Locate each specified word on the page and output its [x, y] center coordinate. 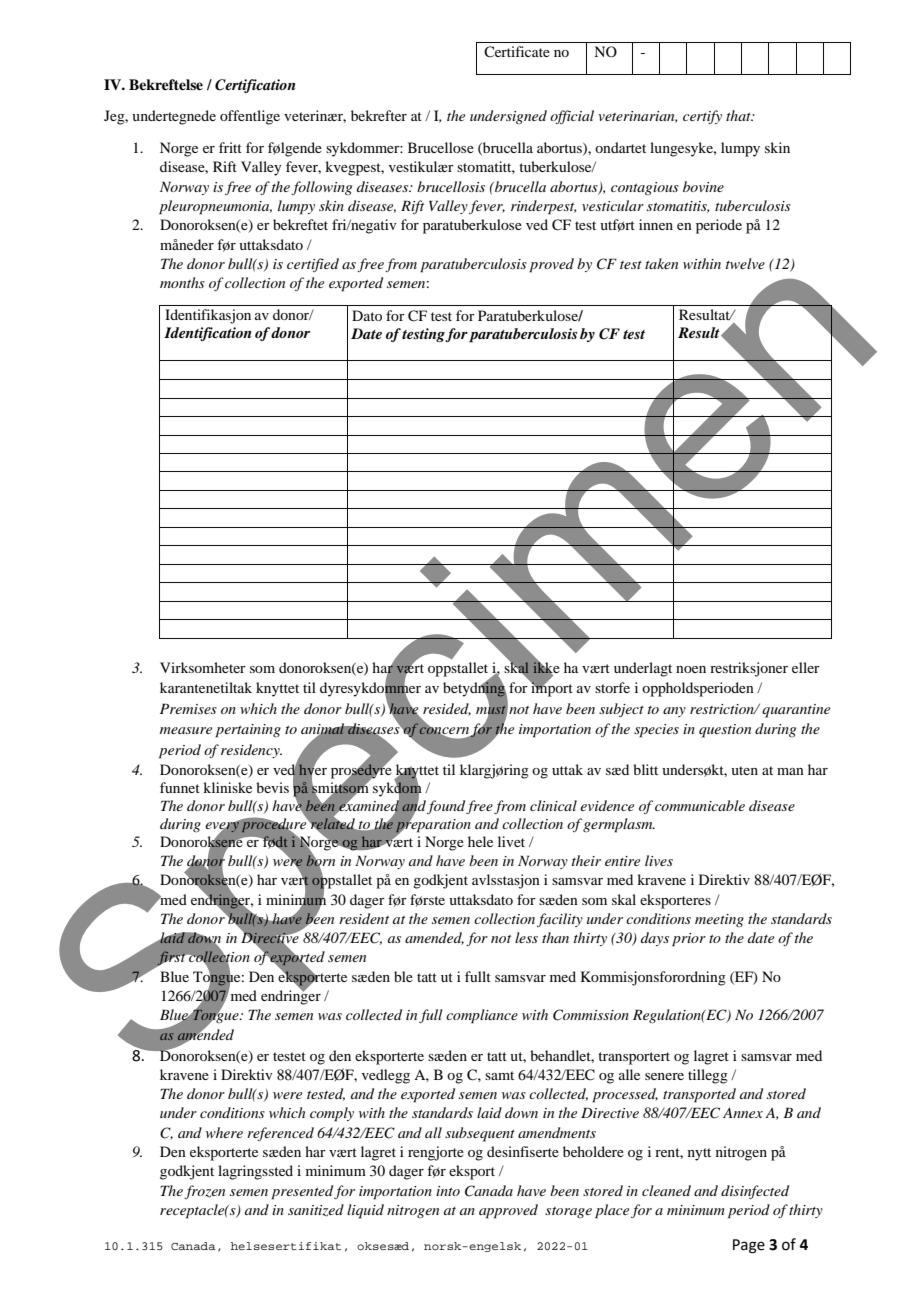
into [448, 1191]
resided [447, 709]
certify [702, 117]
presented [302, 1192]
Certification [255, 86]
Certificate [517, 52]
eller [806, 667]
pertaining [248, 731]
